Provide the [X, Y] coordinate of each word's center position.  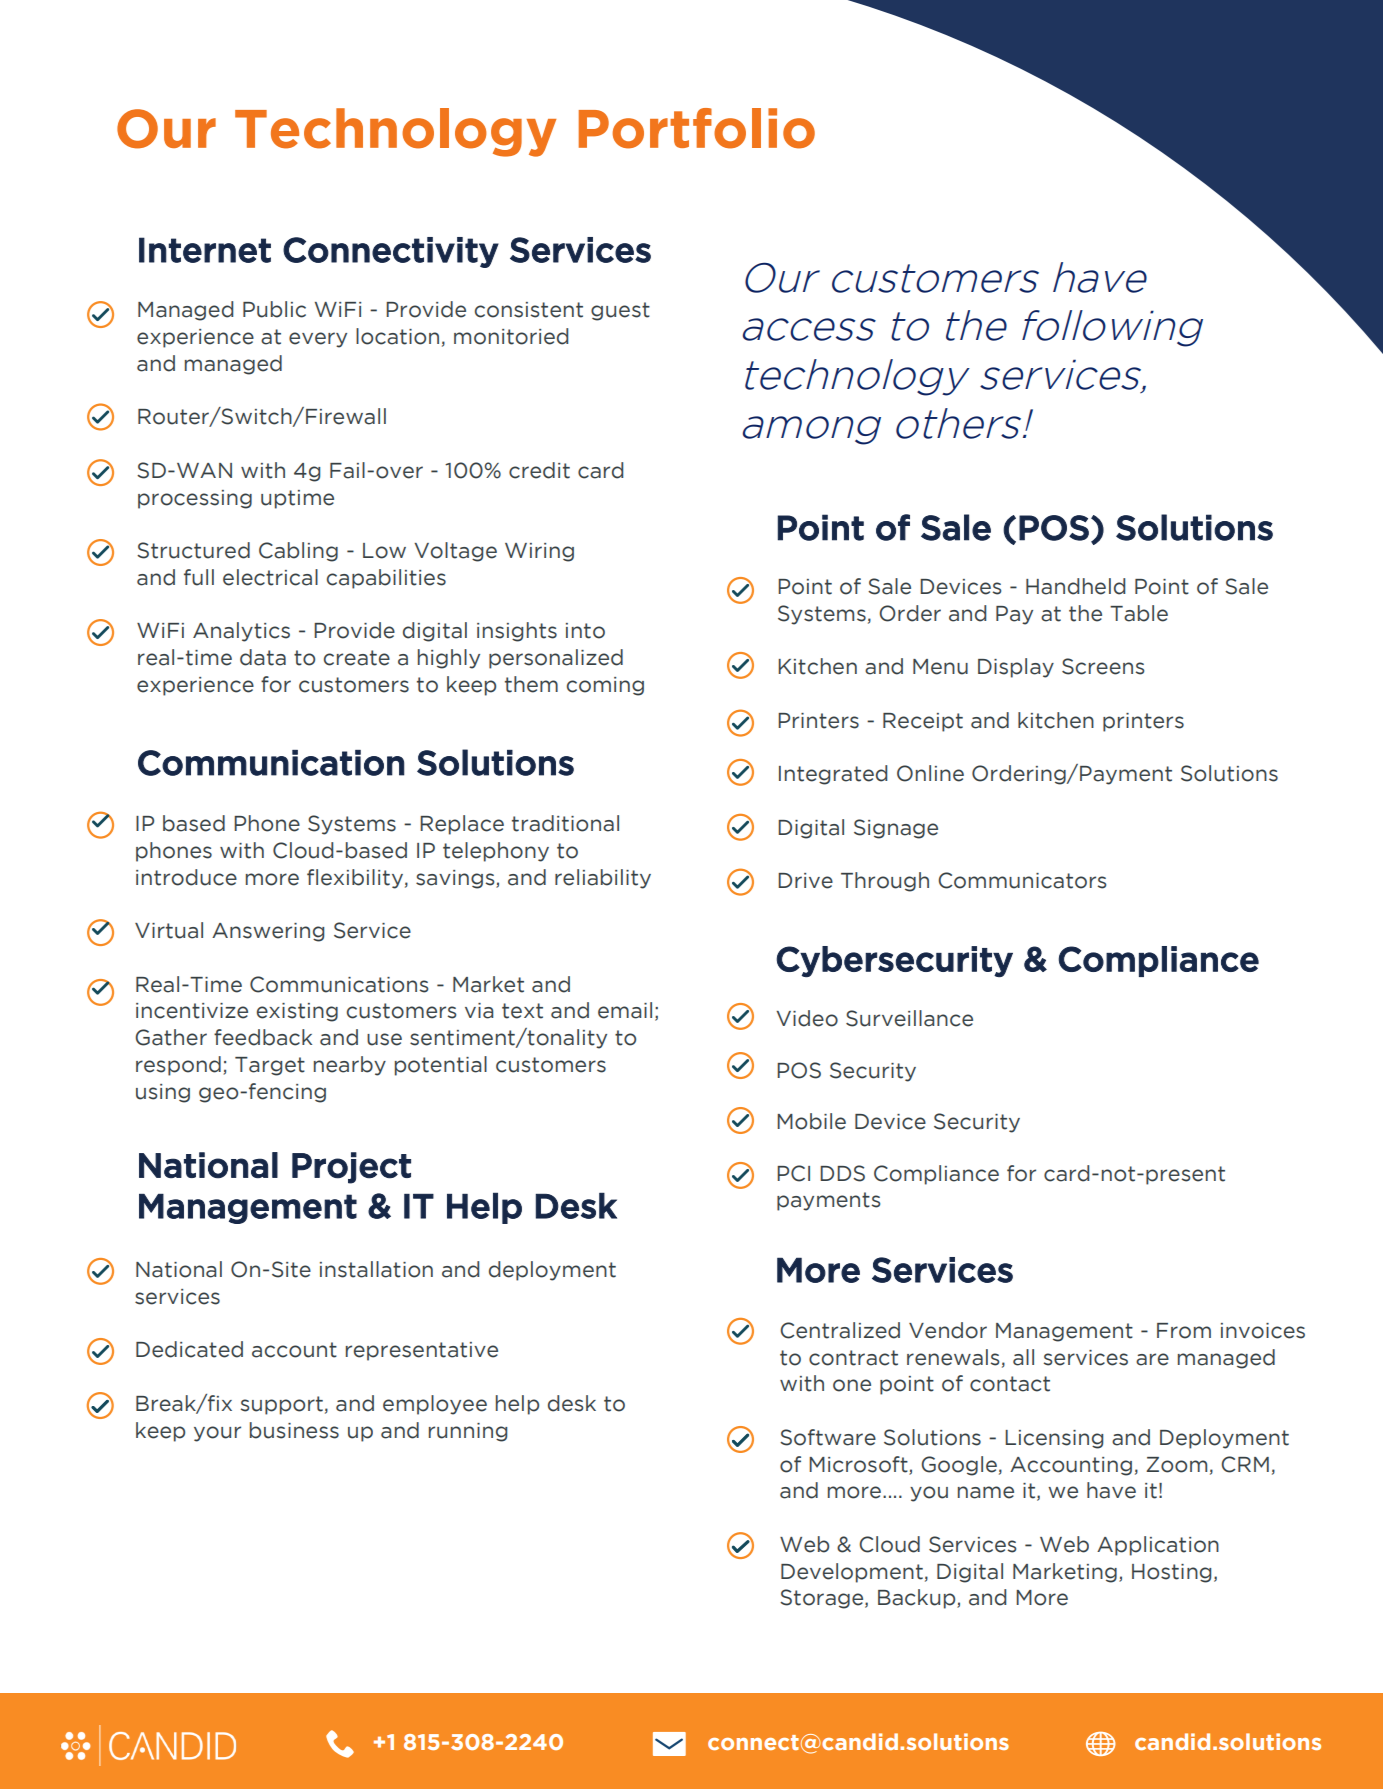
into [585, 631]
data [263, 657]
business [294, 1430]
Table [1139, 613]
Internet [205, 250]
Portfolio [697, 128]
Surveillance [909, 1018]
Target [270, 1066]
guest [620, 311]
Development [852, 1573]
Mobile [811, 1121]
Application [1158, 1546]
